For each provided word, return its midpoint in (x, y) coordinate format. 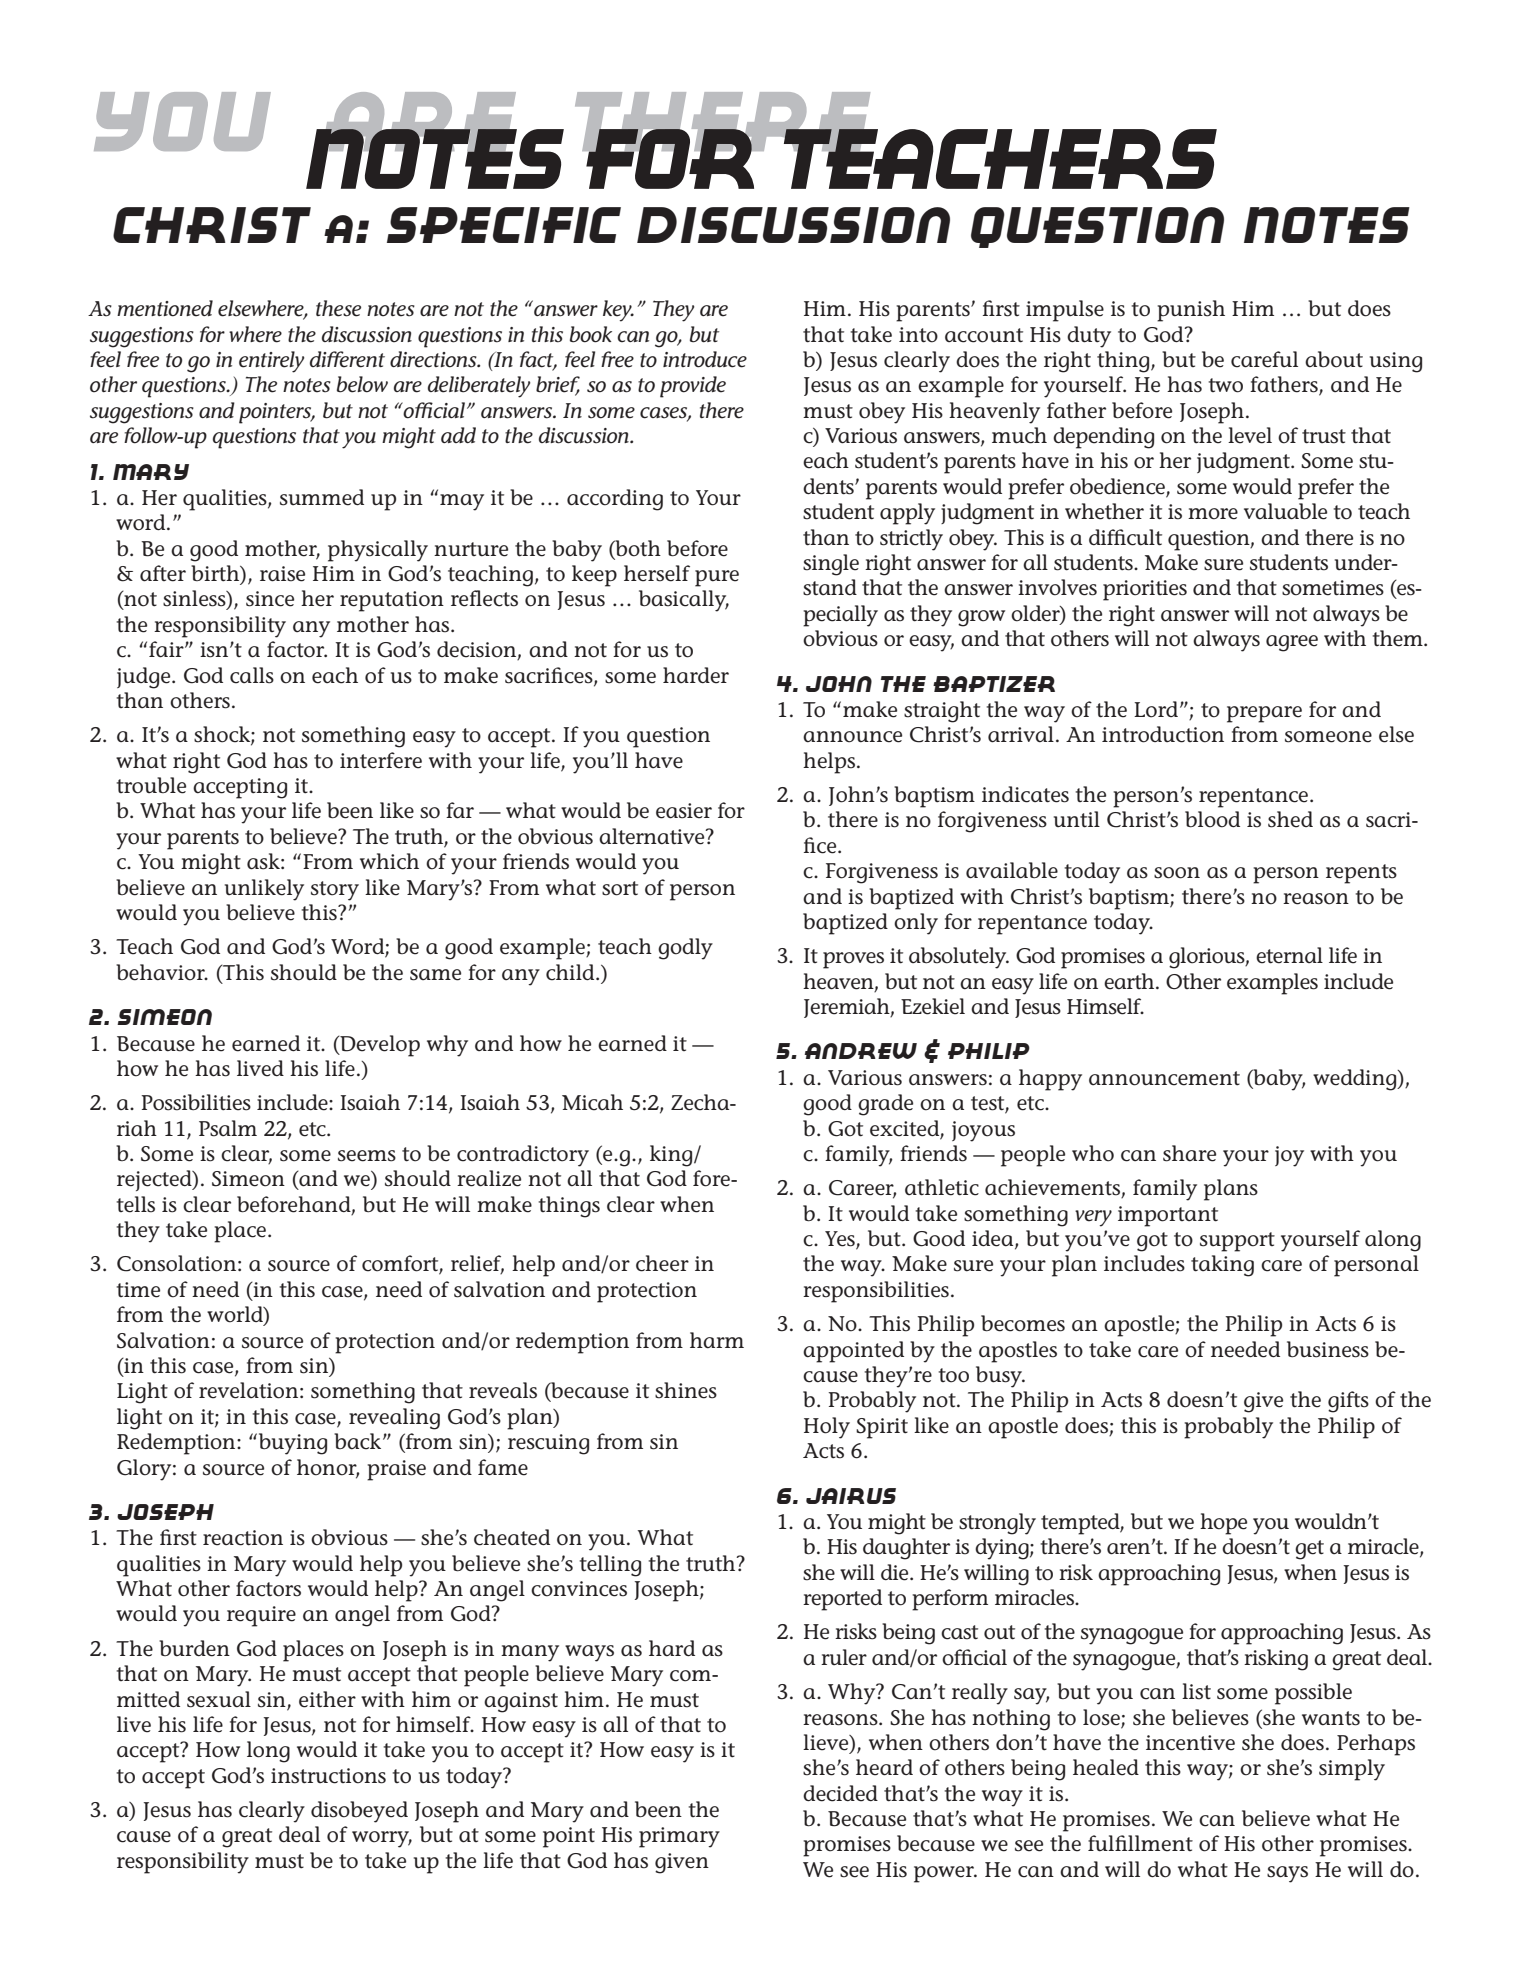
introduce (705, 359)
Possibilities (196, 1102)
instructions (328, 1776)
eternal (1289, 955)
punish (1191, 311)
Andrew (860, 1051)
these (338, 308)
